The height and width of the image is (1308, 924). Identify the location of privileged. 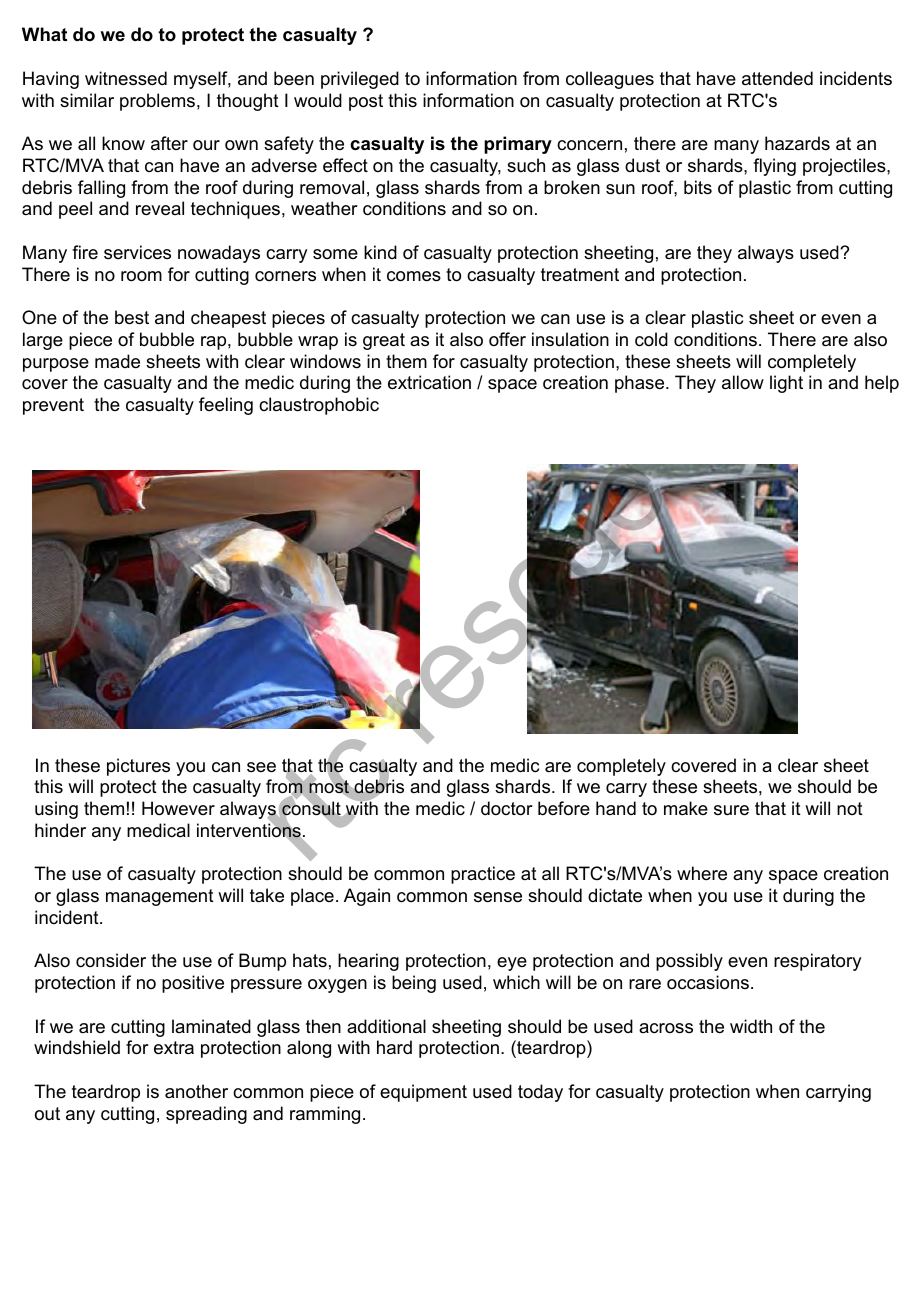
(360, 80).
